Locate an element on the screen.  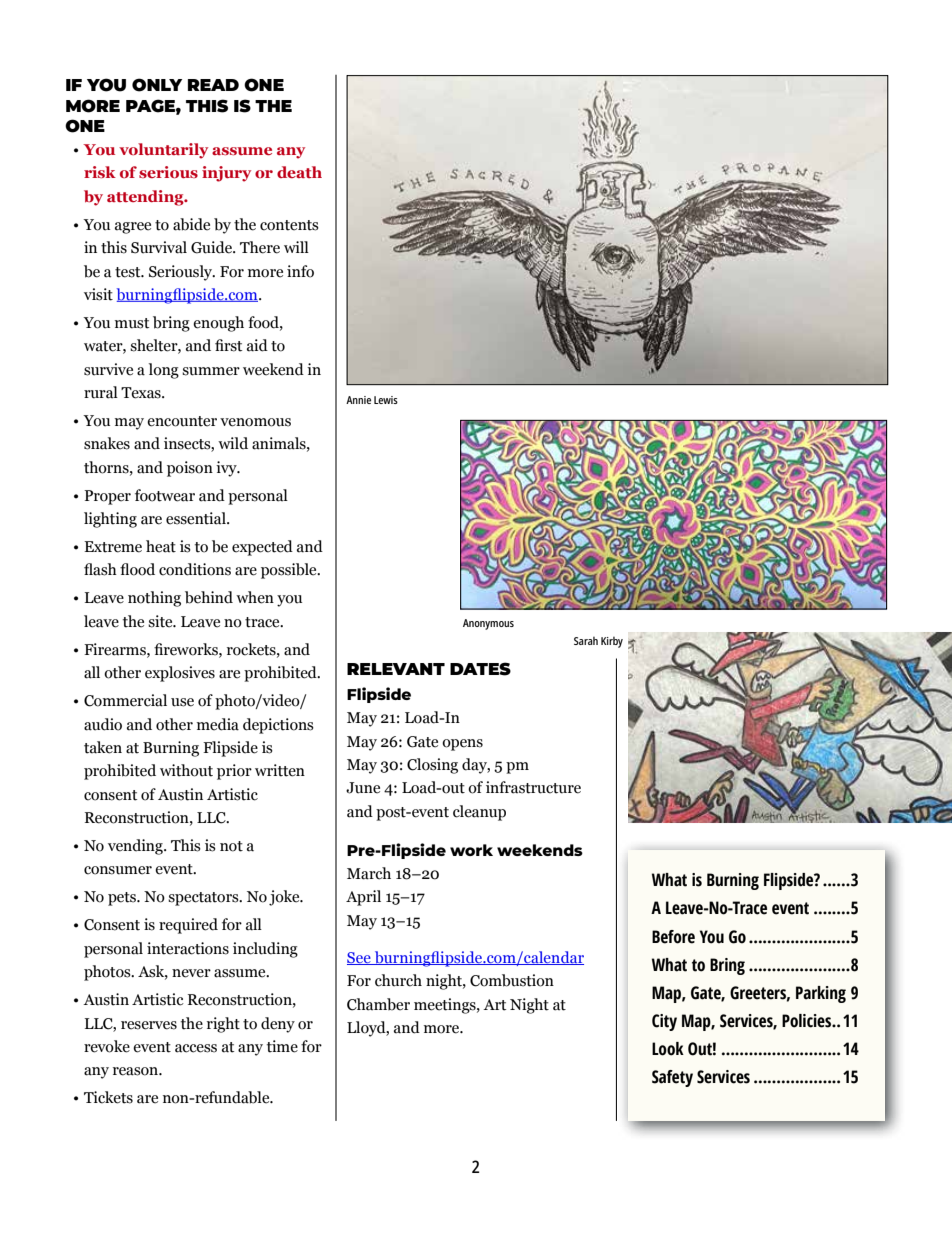
June is located at coordinates (363, 788).
